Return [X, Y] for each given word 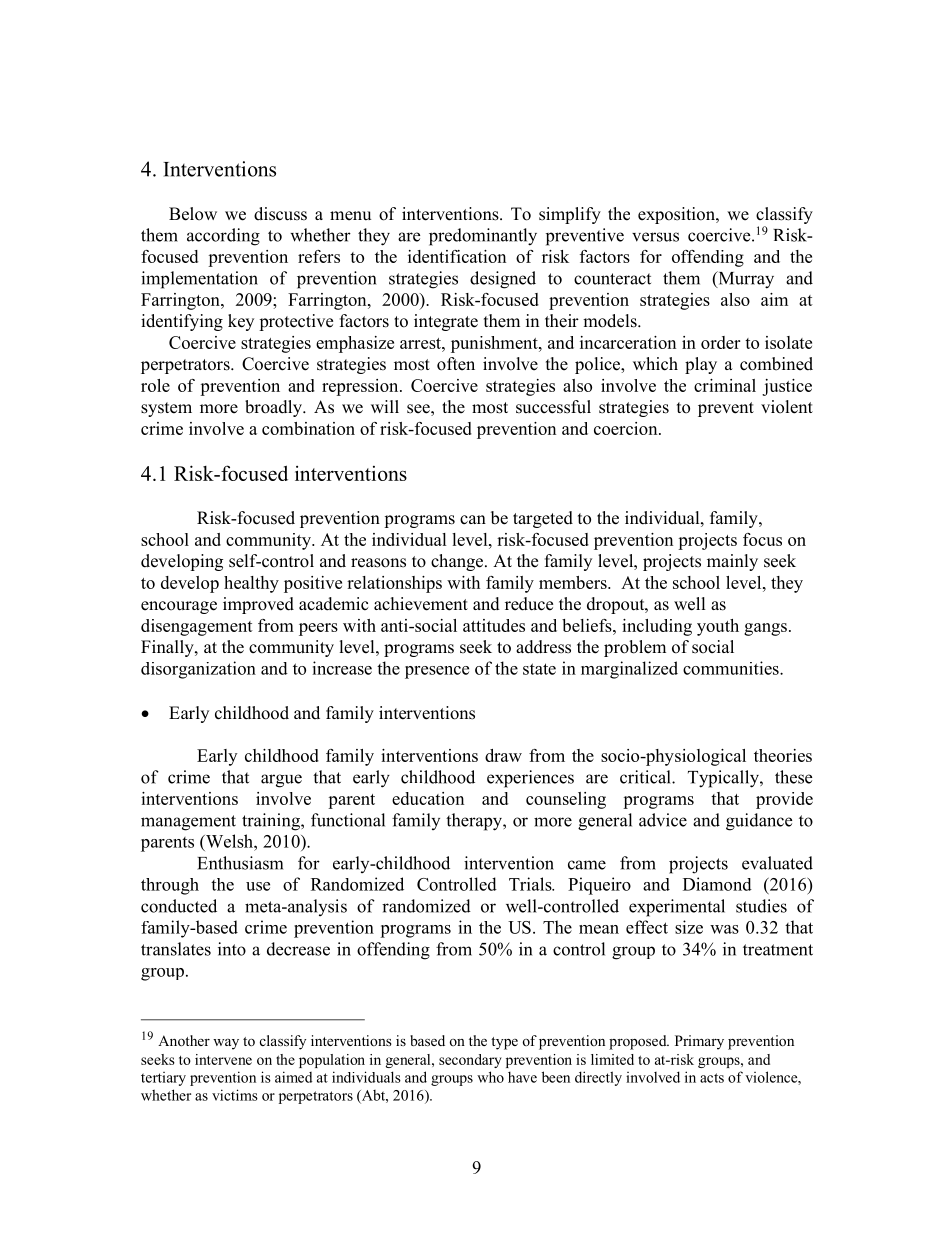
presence [437, 672]
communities [732, 668]
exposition [677, 215]
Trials [531, 884]
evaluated [777, 863]
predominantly [483, 237]
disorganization [198, 670]
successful [553, 407]
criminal [725, 385]
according [223, 237]
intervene [223, 1059]
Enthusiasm [240, 863]
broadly [274, 408]
